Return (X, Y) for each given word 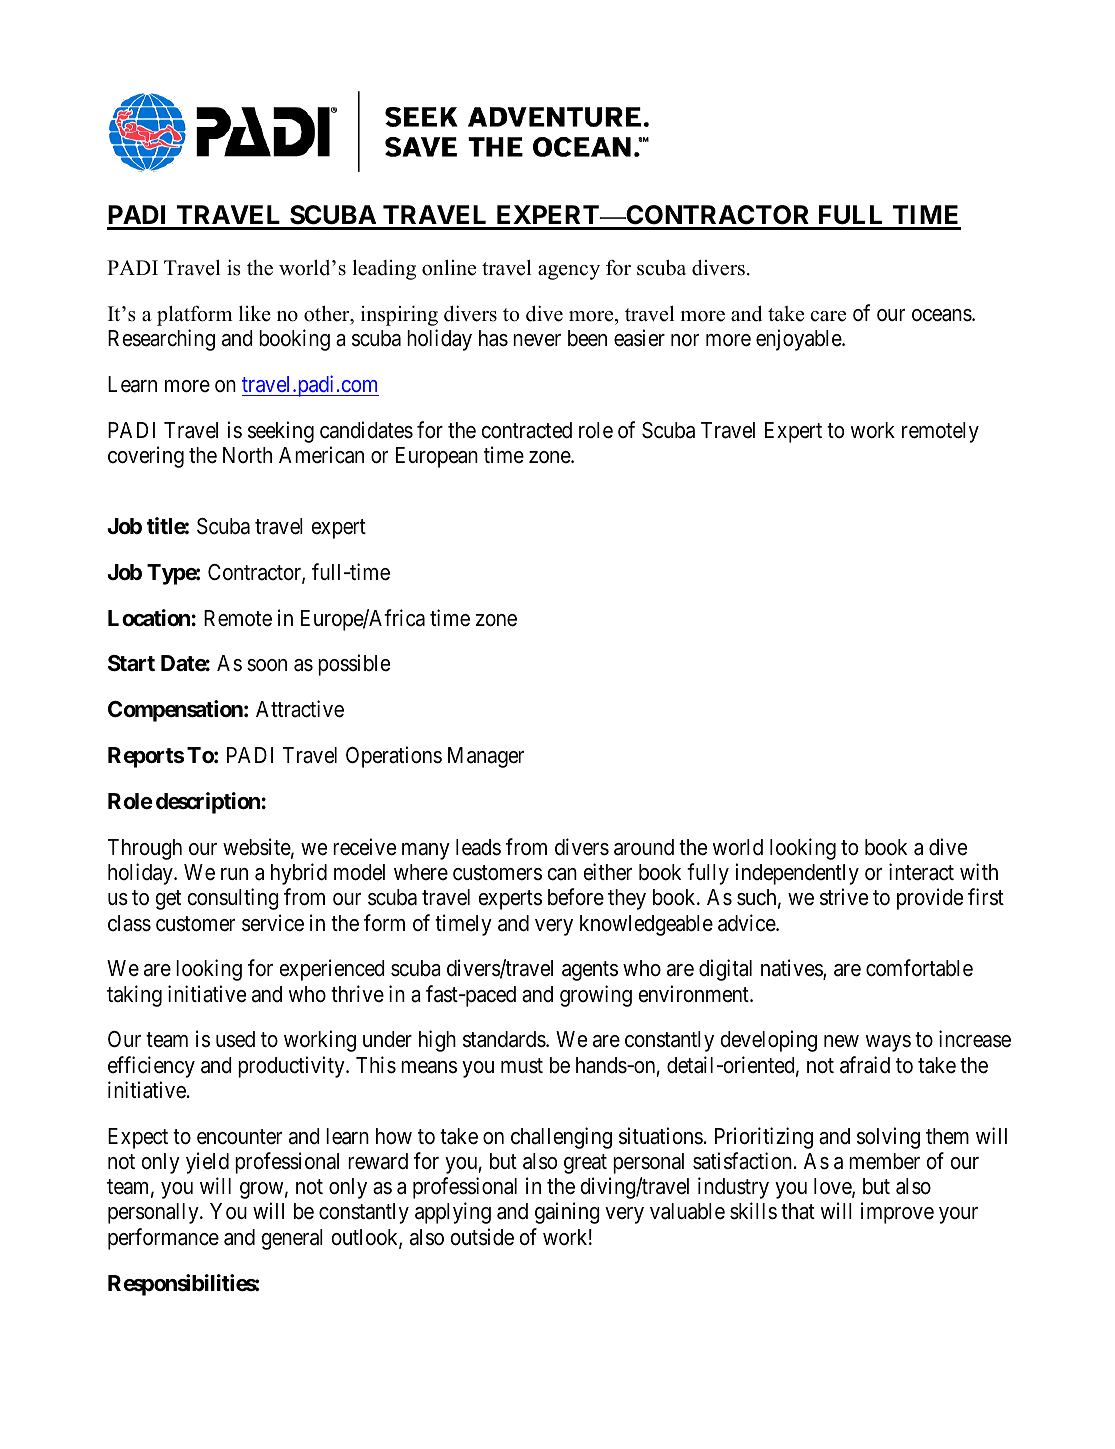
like (255, 314)
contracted (526, 430)
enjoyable (799, 340)
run (234, 874)
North (247, 455)
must (522, 1066)
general (292, 1239)
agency (569, 272)
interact (921, 872)
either (607, 872)
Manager (486, 757)
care (828, 316)
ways (888, 1043)
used (235, 1039)
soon (267, 665)
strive (844, 897)
